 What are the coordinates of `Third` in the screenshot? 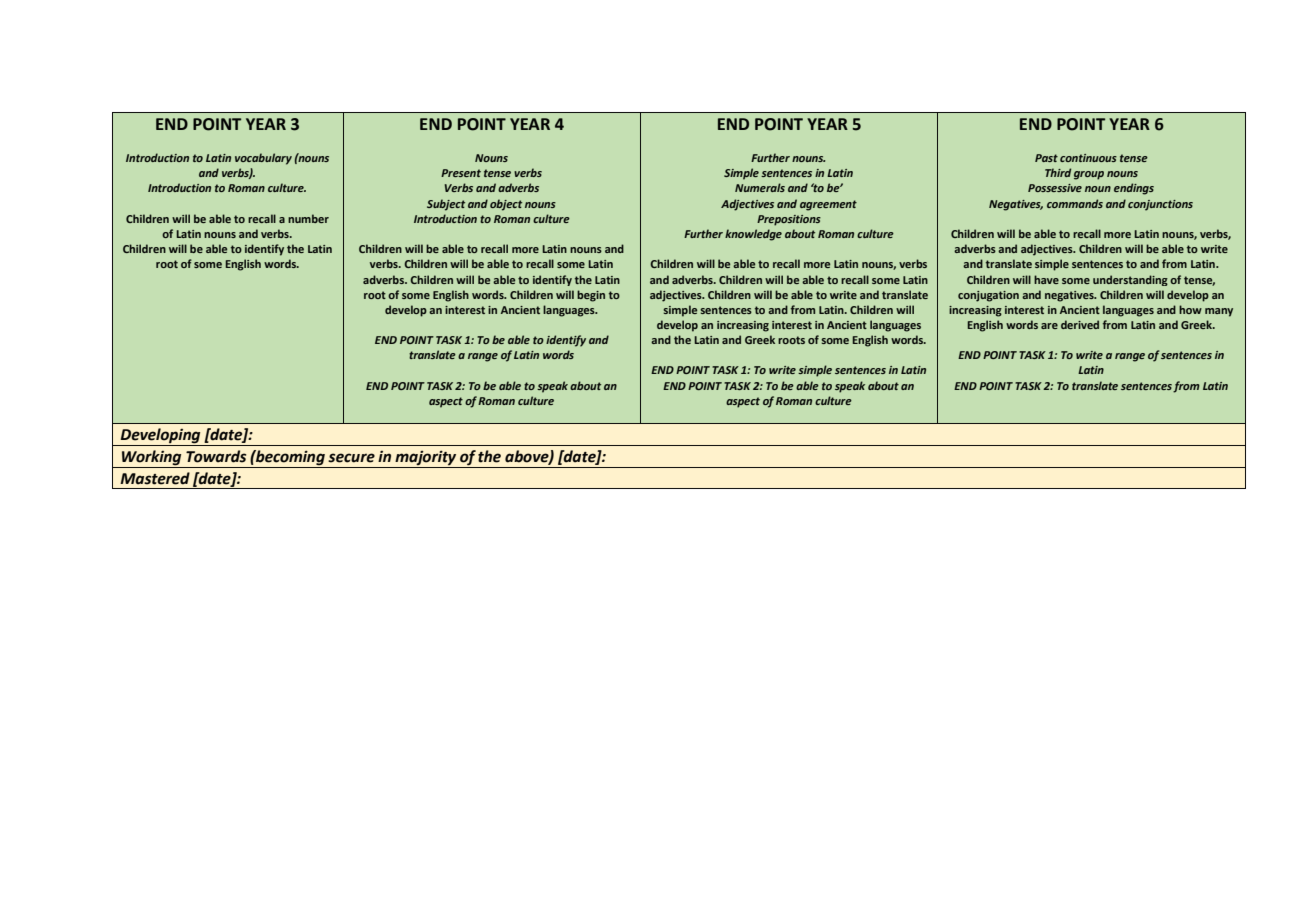 It's located at (1058, 172).
